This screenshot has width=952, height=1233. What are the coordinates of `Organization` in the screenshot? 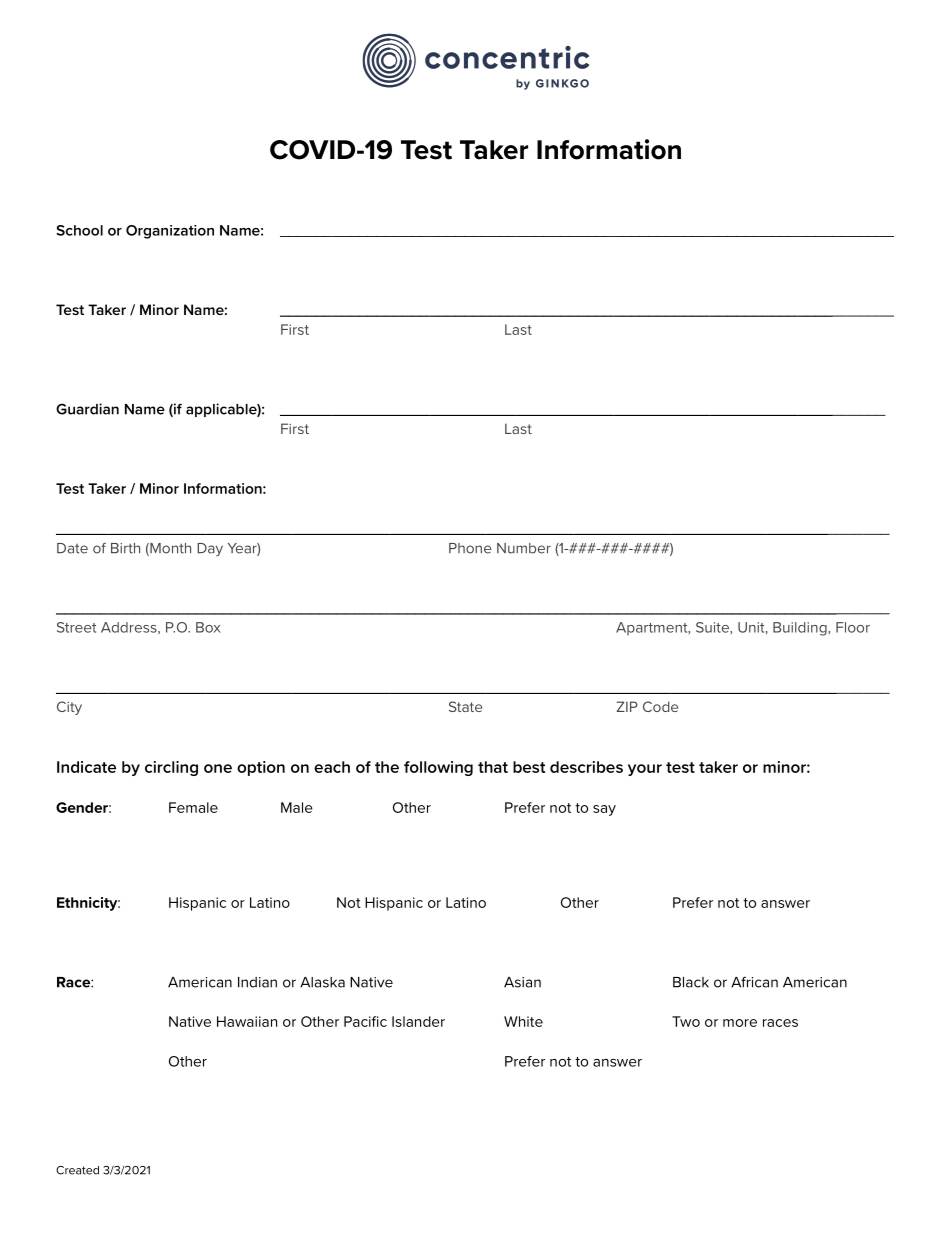 It's located at (170, 232).
